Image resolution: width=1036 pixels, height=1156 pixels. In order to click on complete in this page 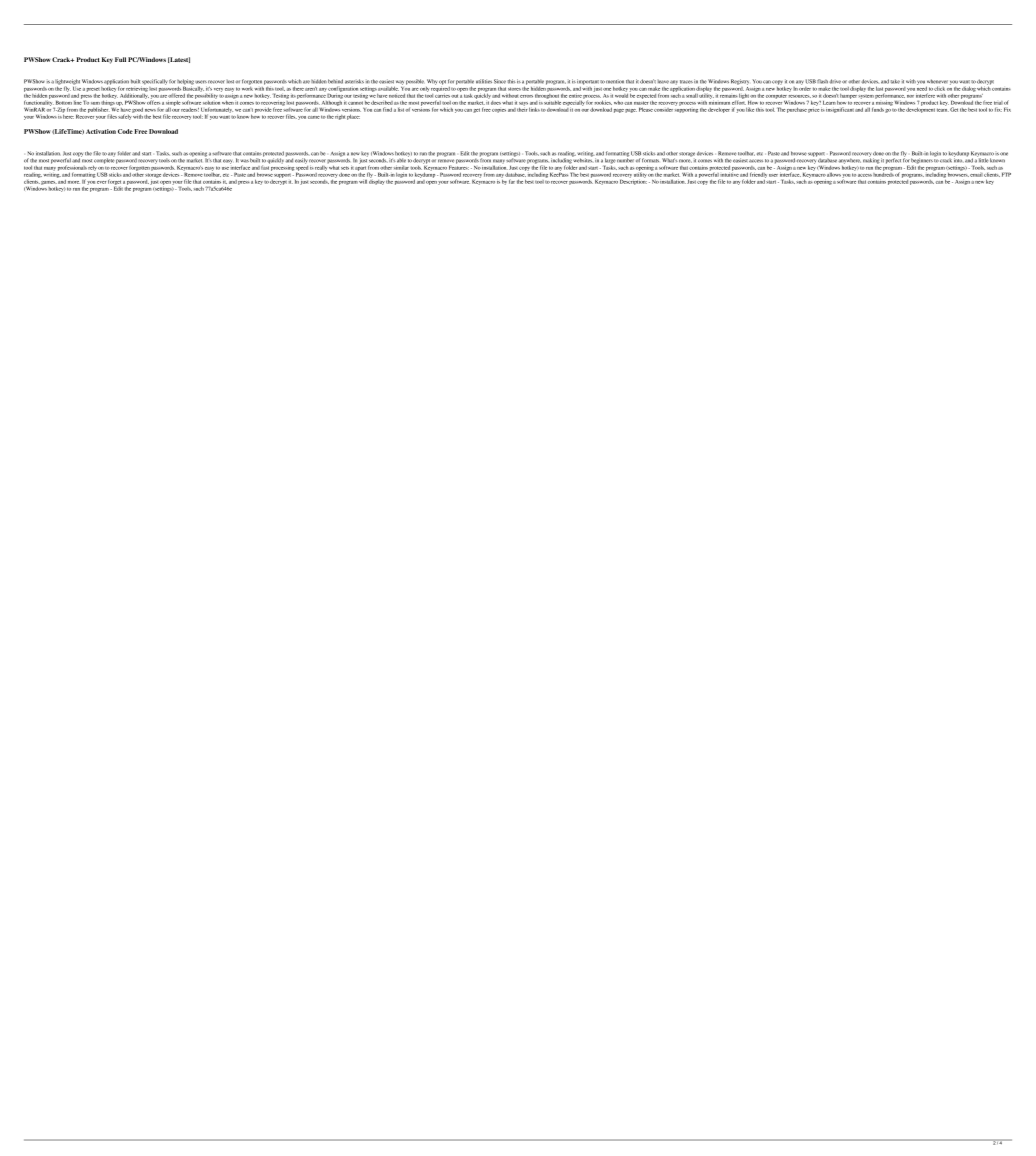, I will do `click(103, 161)`.
